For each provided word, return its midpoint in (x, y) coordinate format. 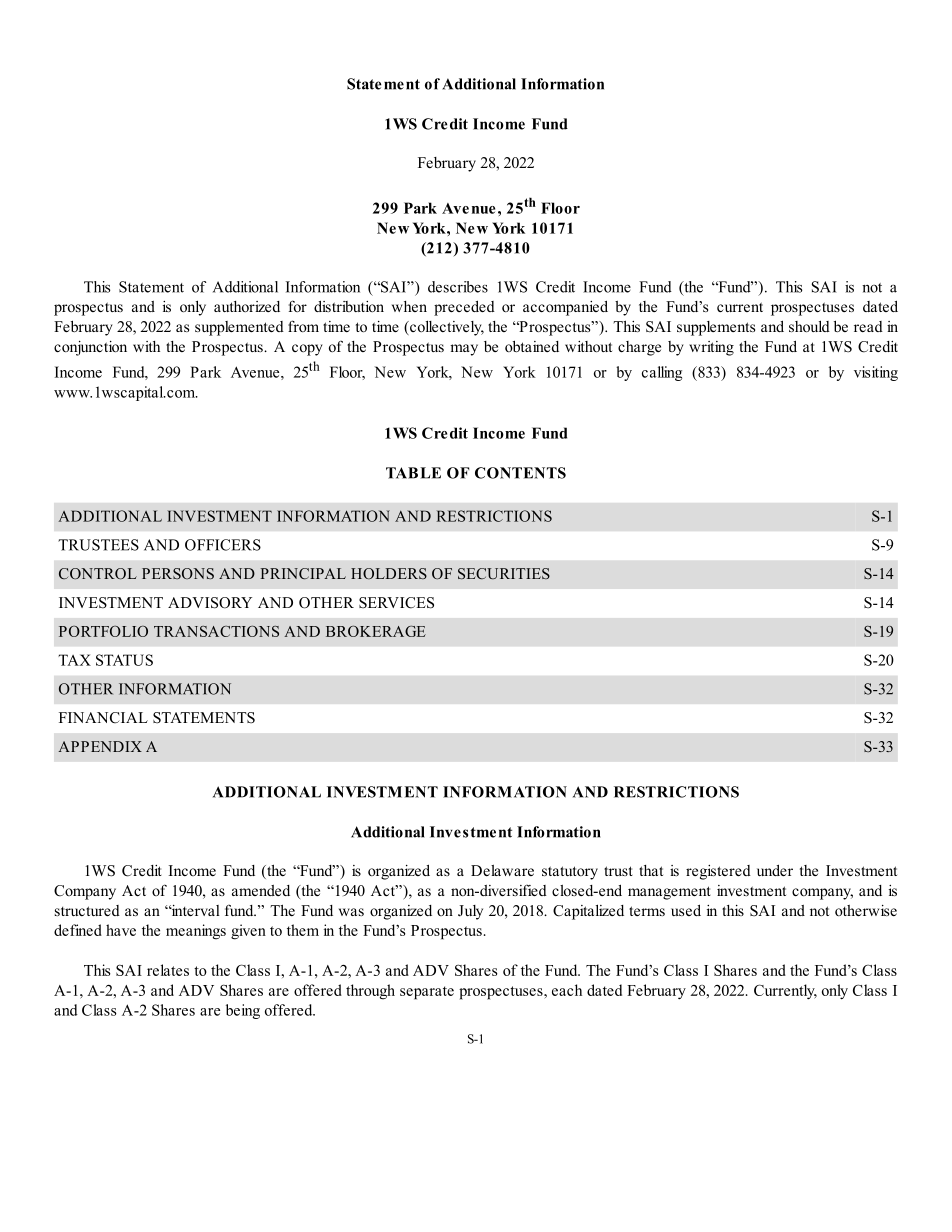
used (686, 910)
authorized (247, 306)
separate (427, 993)
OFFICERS (223, 545)
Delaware (502, 870)
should (809, 326)
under (775, 870)
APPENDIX (100, 746)
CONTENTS (520, 473)
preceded (464, 308)
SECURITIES (504, 573)
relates (168, 970)
